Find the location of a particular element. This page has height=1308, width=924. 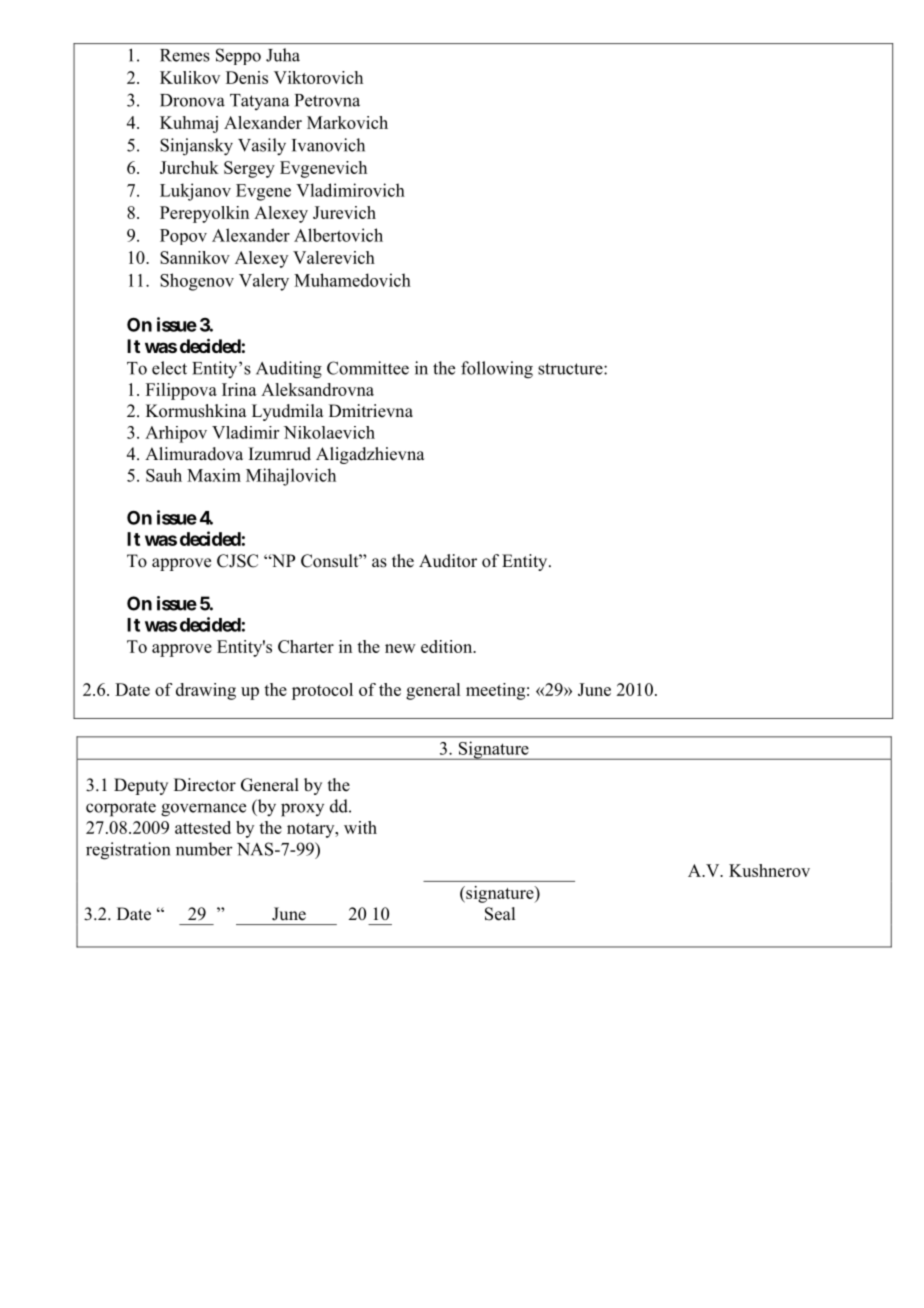

Petrovna is located at coordinates (327, 100).
